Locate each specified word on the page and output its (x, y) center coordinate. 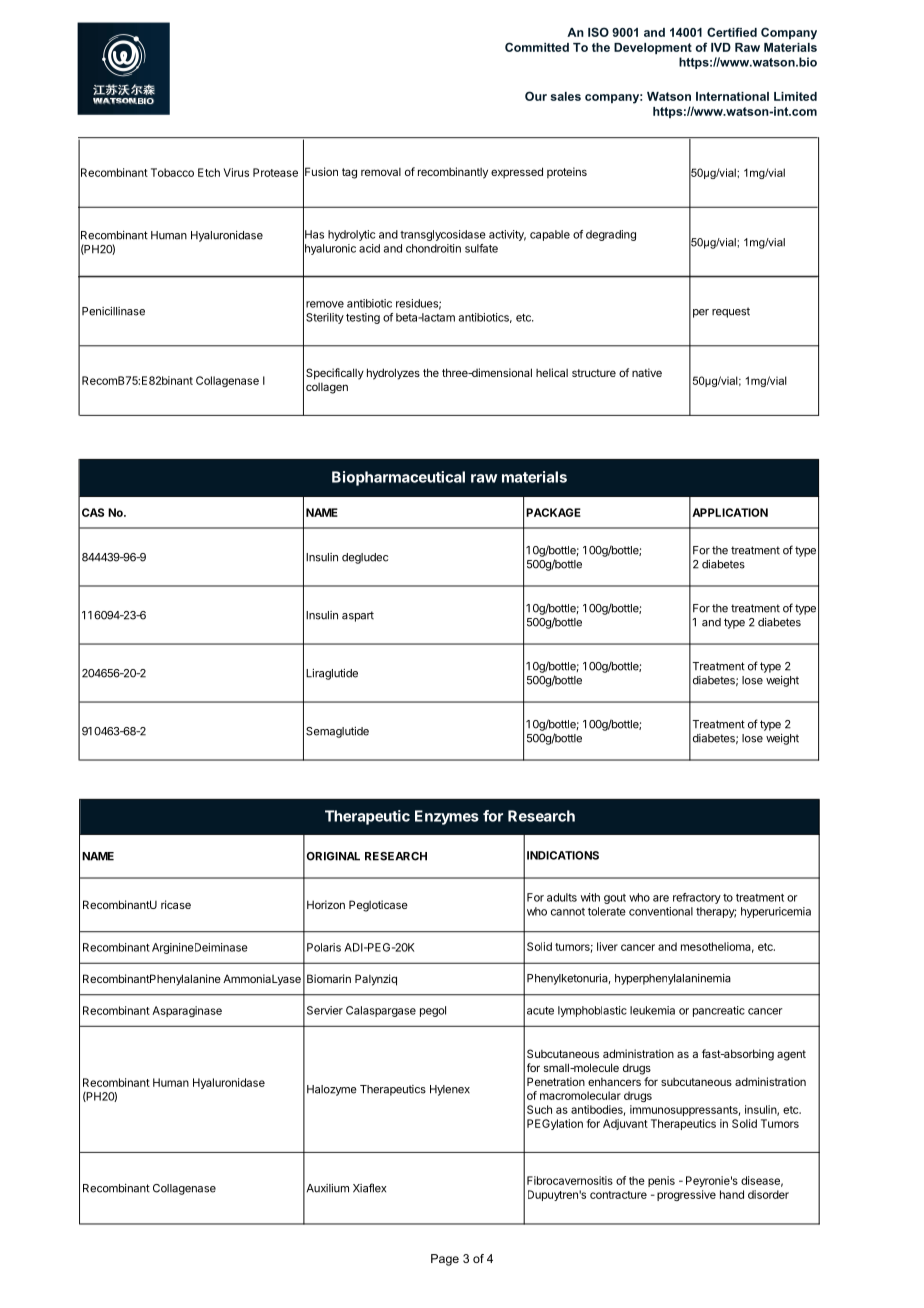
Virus (236, 172)
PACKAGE (553, 512)
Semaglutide (337, 732)
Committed (537, 47)
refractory (697, 898)
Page (445, 1260)
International (732, 96)
